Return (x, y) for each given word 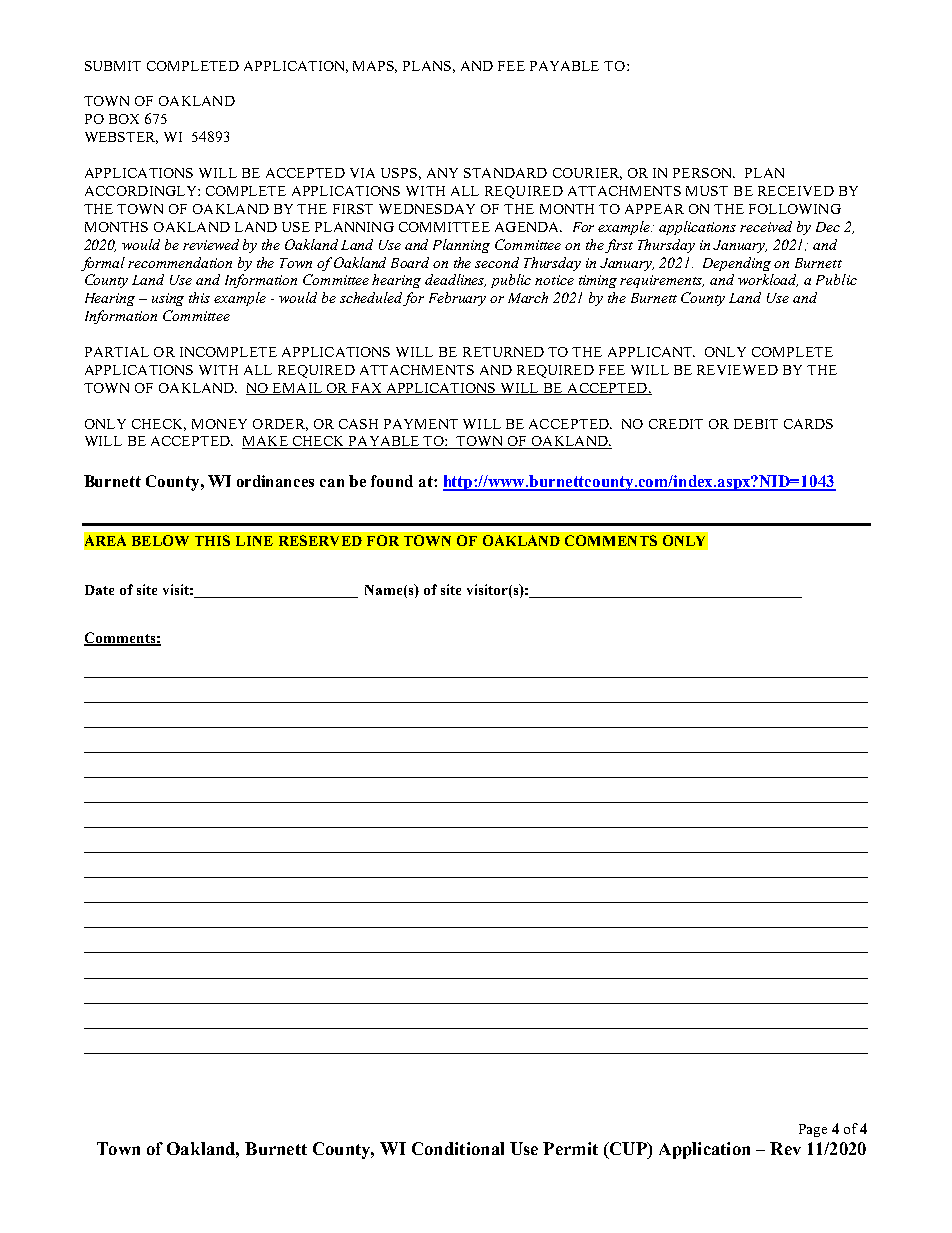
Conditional (458, 1148)
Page (813, 1130)
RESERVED (320, 540)
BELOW (160, 540)
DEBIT (756, 424)
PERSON (704, 173)
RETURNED (503, 352)
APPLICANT (651, 352)
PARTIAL (117, 352)
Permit (570, 1148)
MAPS (375, 67)
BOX (124, 119)
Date (99, 590)
